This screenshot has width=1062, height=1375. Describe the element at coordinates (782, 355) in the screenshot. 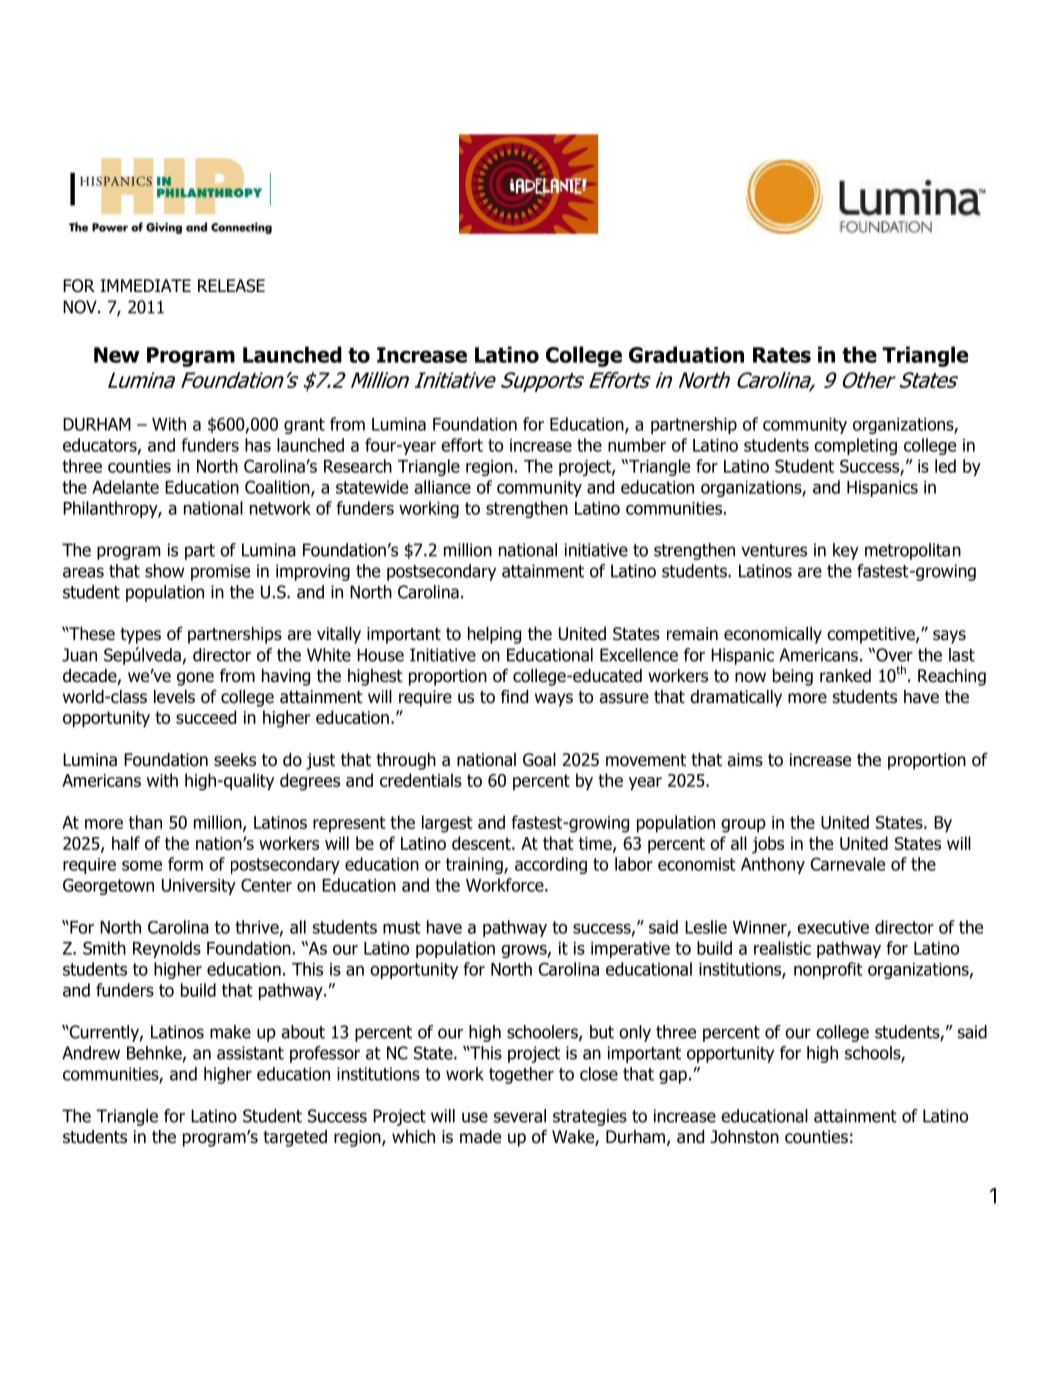

I see `Rates` at that location.
